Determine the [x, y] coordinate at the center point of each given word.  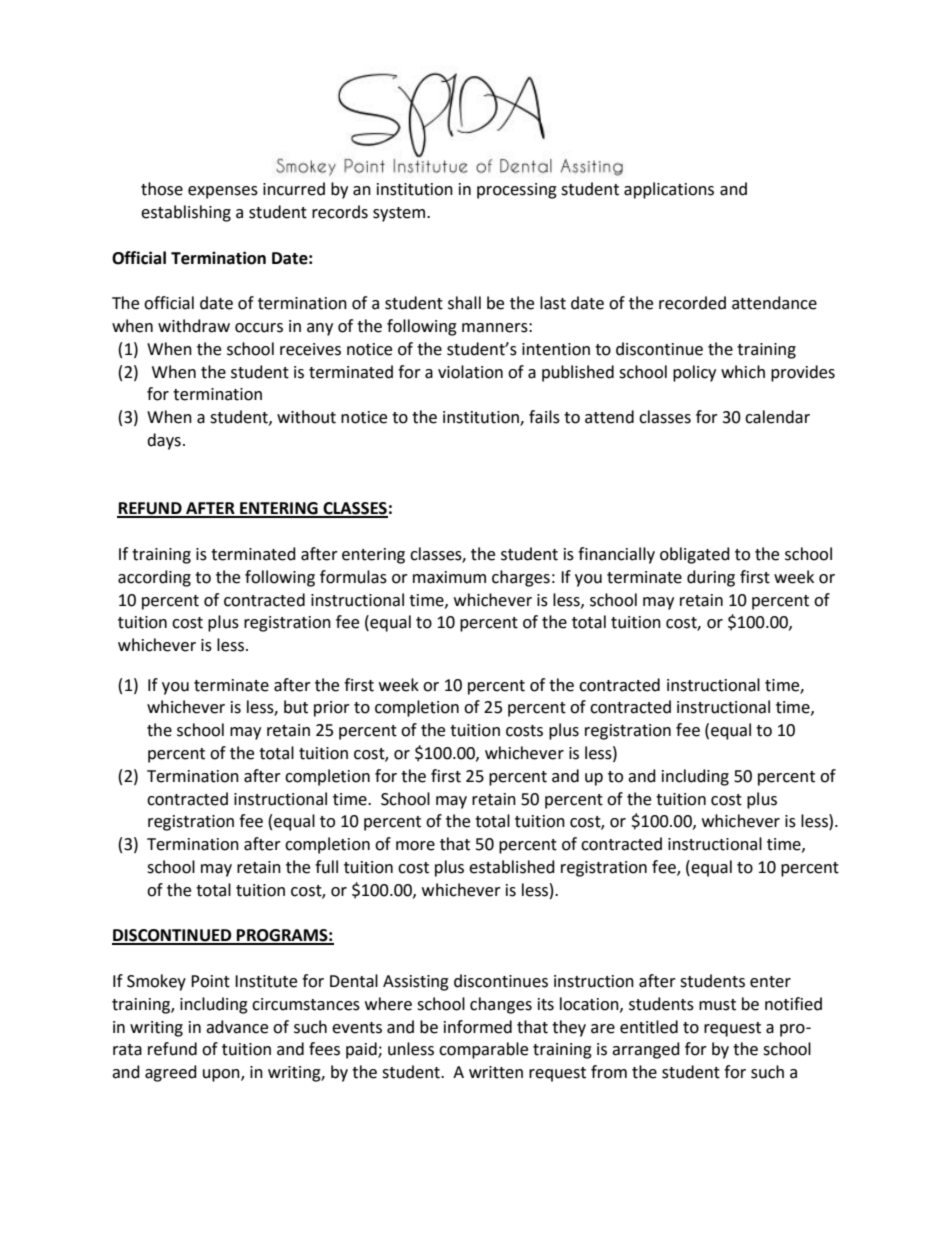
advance [237, 1027]
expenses [223, 192]
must [717, 1005]
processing [517, 191]
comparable [483, 1050]
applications [669, 190]
